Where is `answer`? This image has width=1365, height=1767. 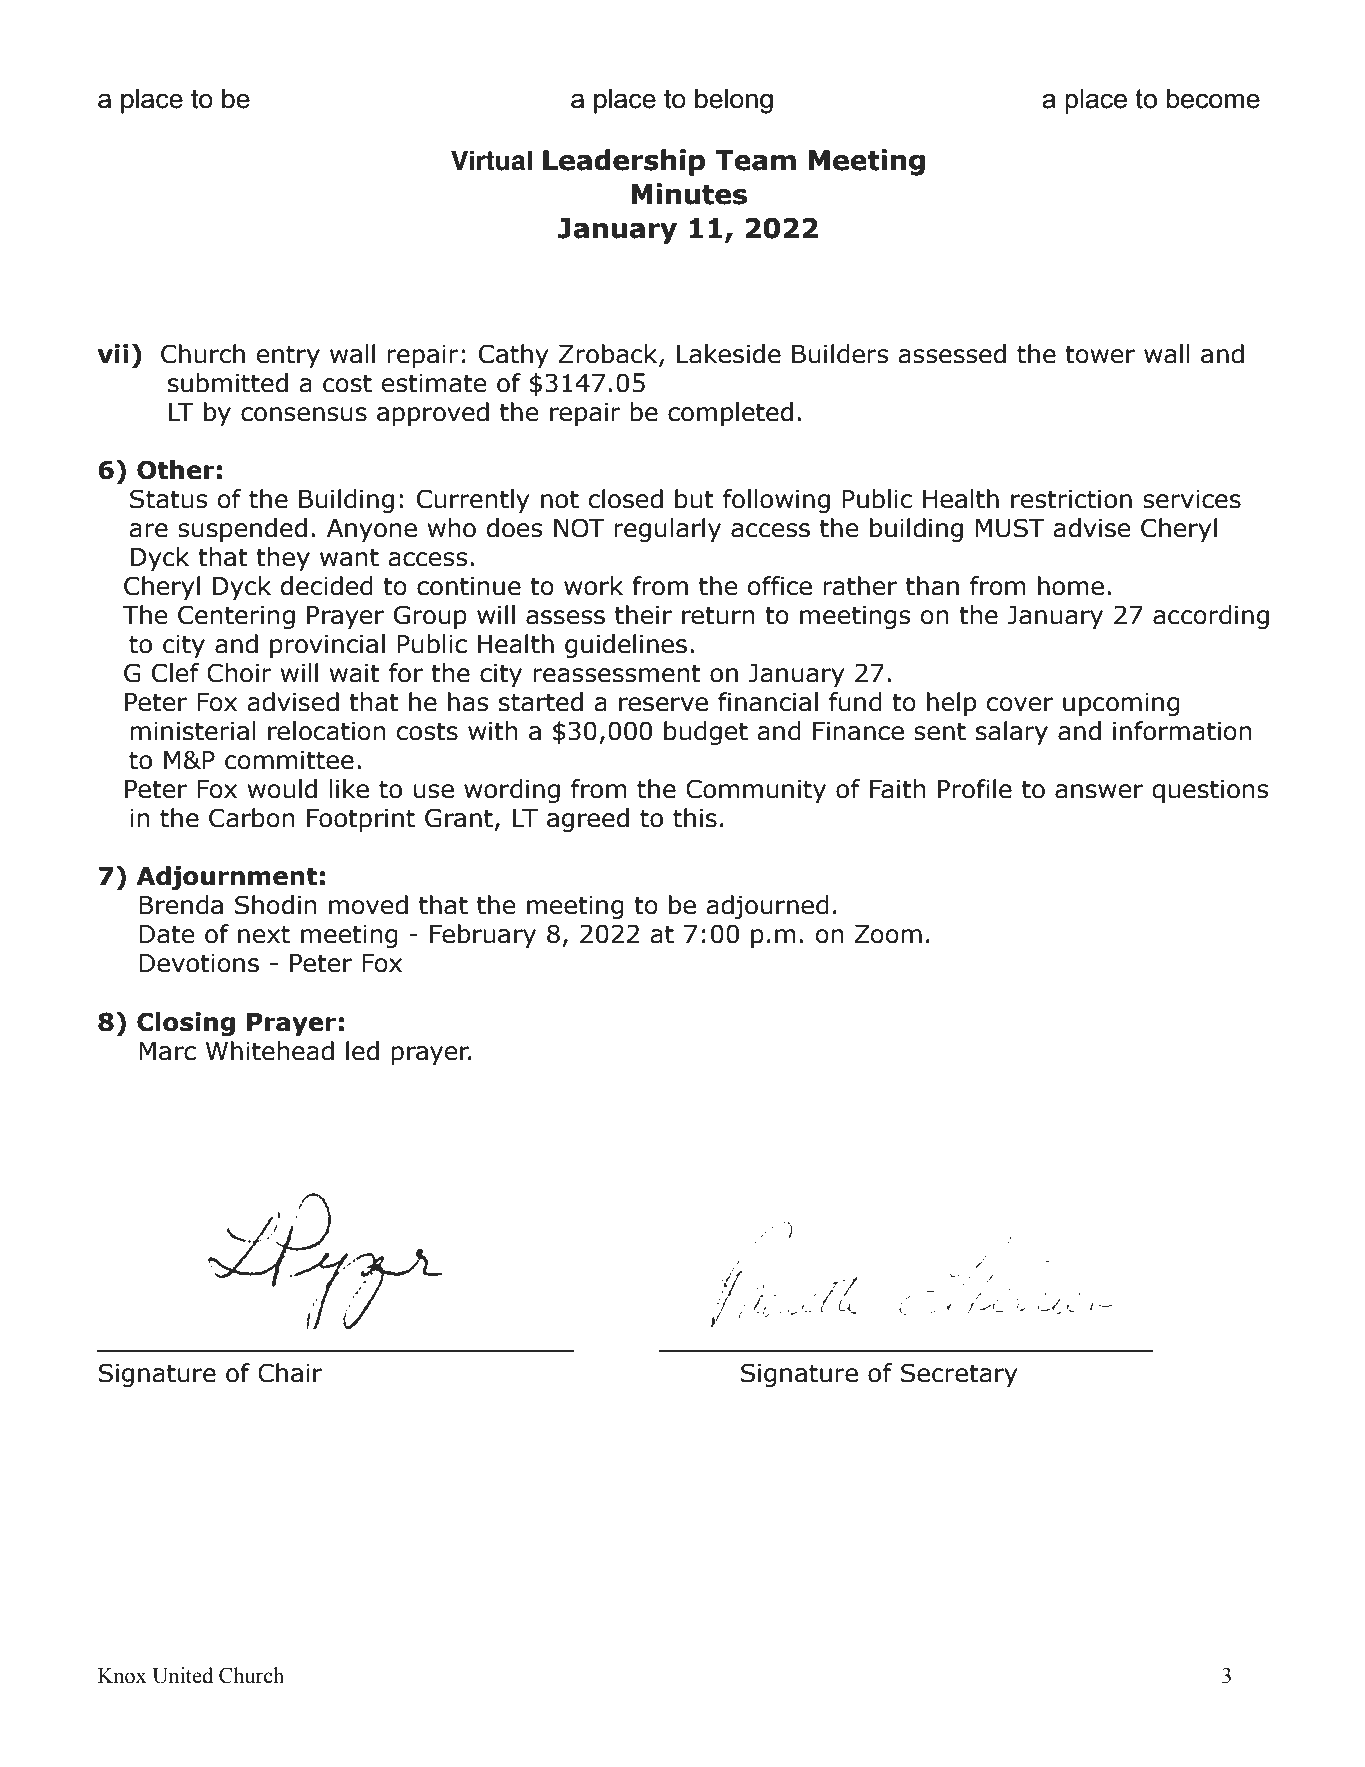 answer is located at coordinates (1099, 791).
